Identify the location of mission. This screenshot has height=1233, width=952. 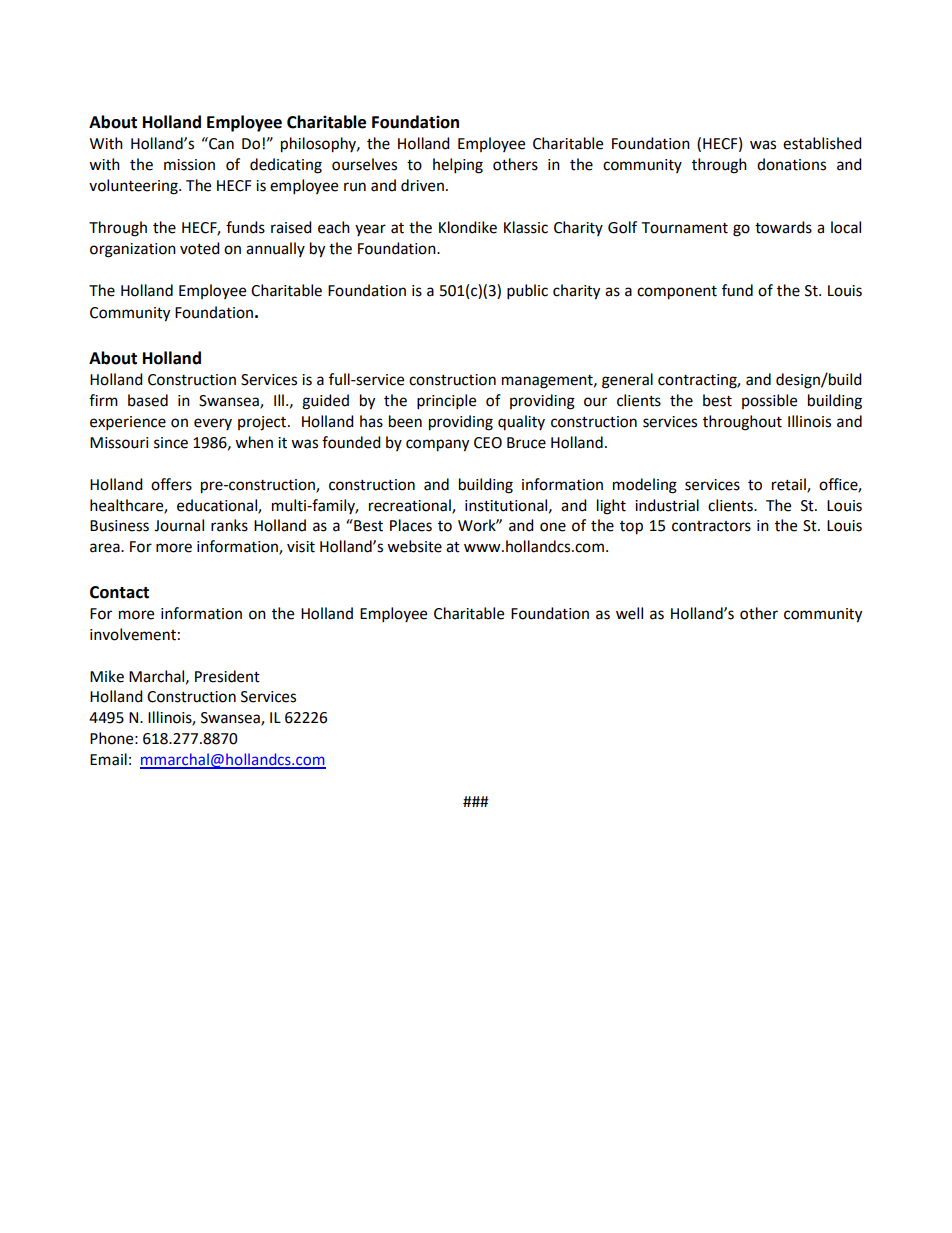
(189, 165).
